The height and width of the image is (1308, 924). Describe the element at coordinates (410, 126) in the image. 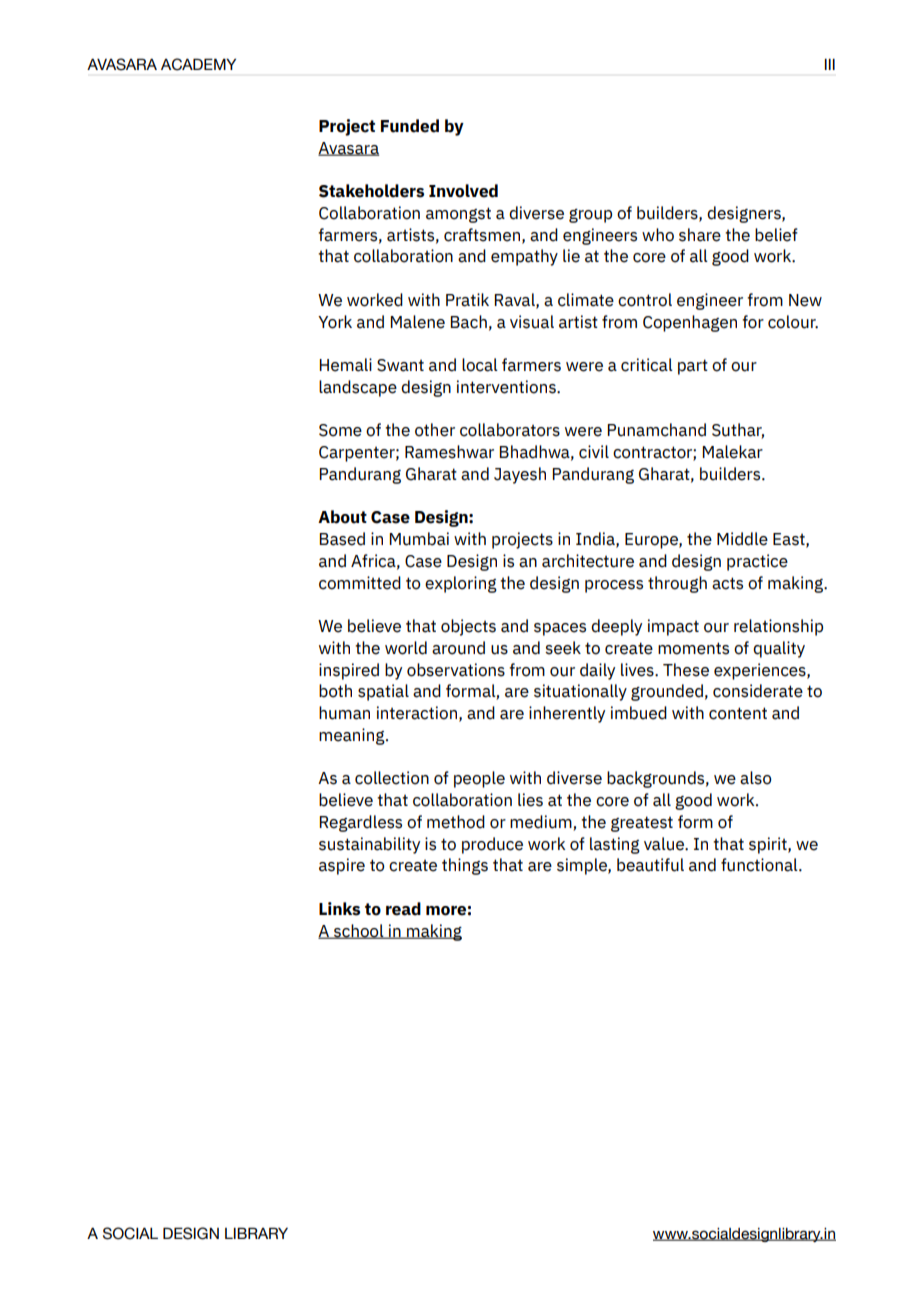

I see `Funded` at that location.
